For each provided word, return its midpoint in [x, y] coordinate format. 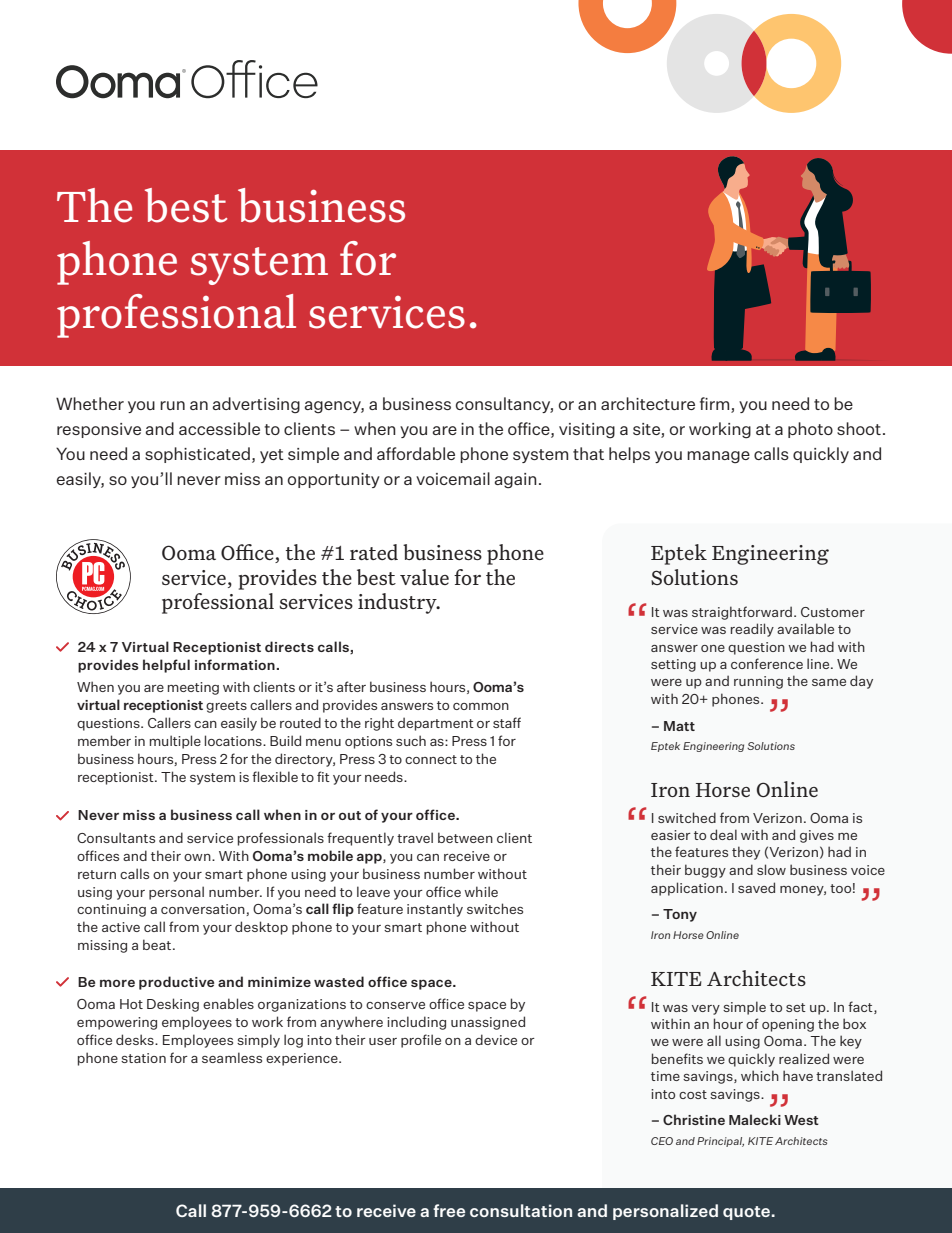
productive [176, 983]
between [465, 837]
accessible [219, 428]
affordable [416, 453]
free [449, 1210]
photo [810, 430]
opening [788, 1025]
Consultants [116, 837]
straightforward [742, 613]
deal [723, 834]
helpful [166, 666]
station [143, 1058]
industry [398, 603]
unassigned [488, 1023]
